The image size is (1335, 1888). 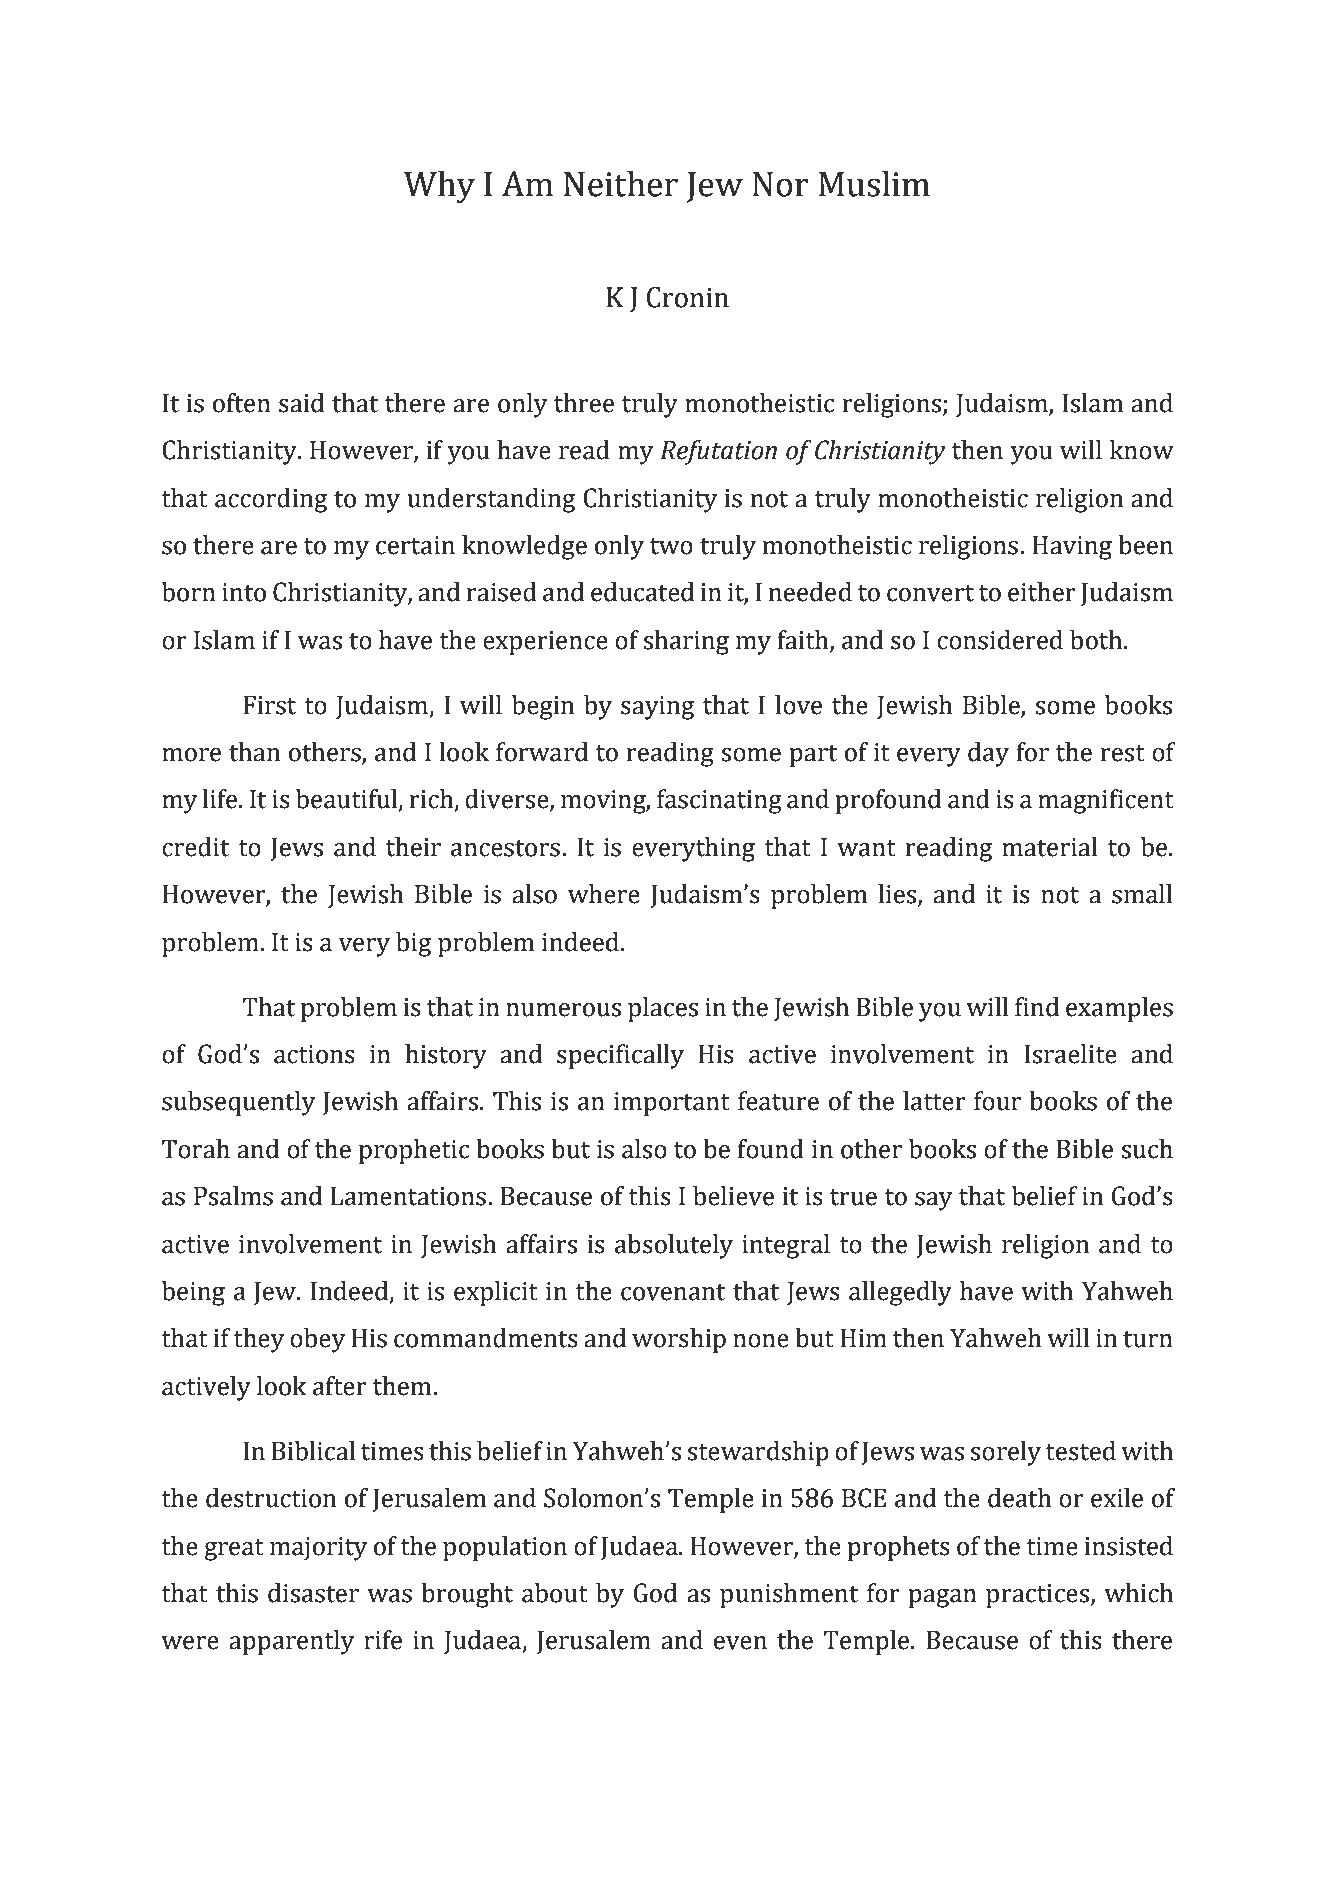 I want to click on disaster, so click(x=313, y=1593).
